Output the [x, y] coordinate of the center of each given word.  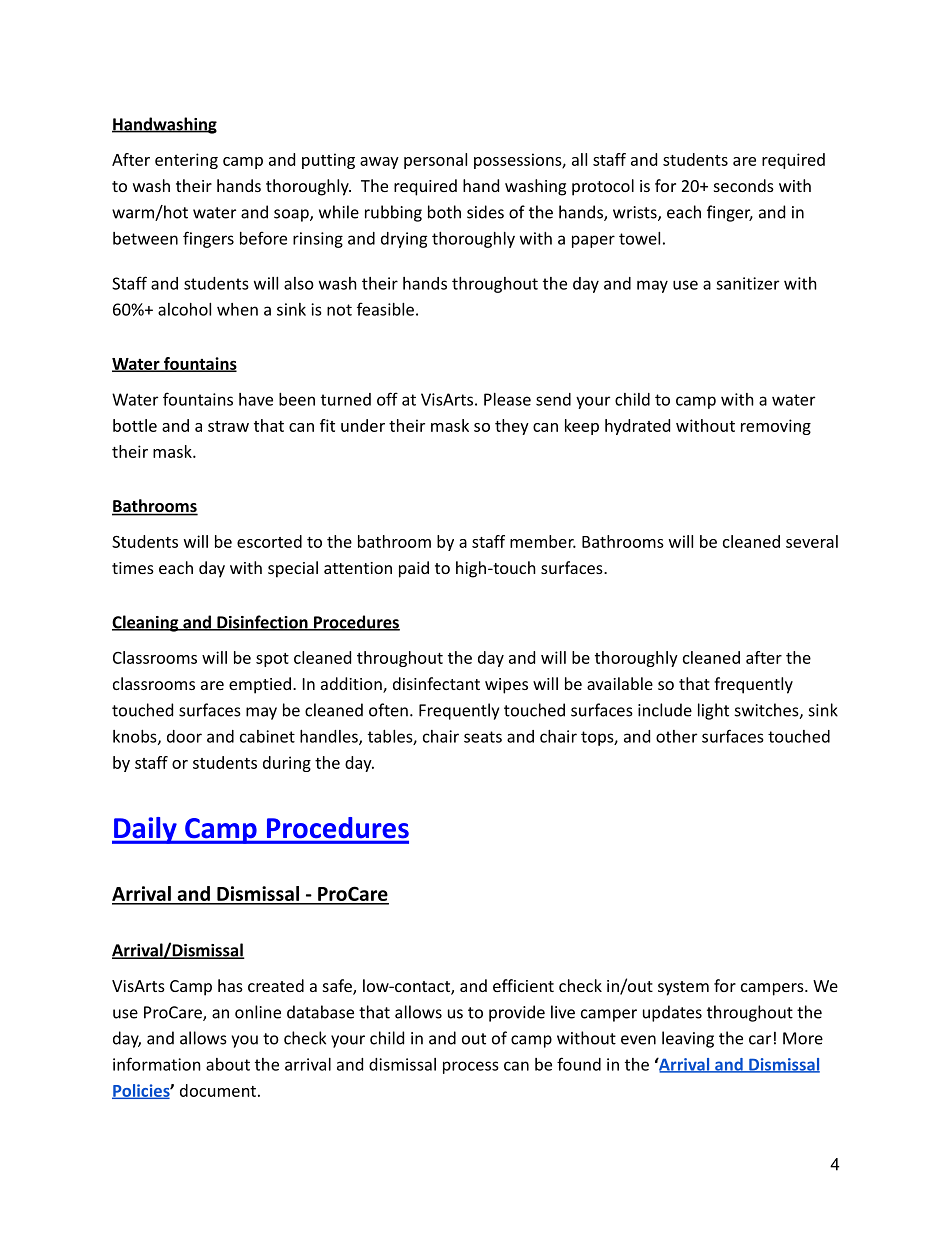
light [713, 711]
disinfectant [436, 683]
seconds [744, 185]
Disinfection [262, 623]
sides [485, 212]
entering [186, 161]
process [471, 1067]
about [228, 1064]
